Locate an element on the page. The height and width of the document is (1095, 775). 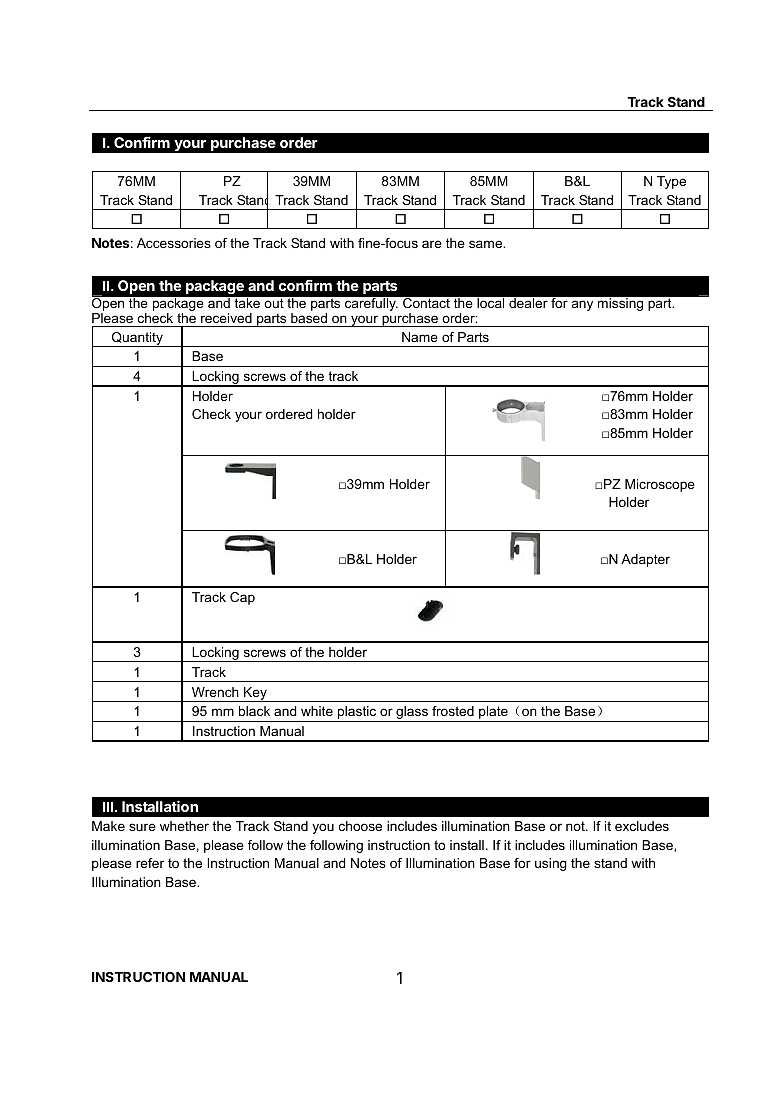
Cap is located at coordinates (242, 598).
